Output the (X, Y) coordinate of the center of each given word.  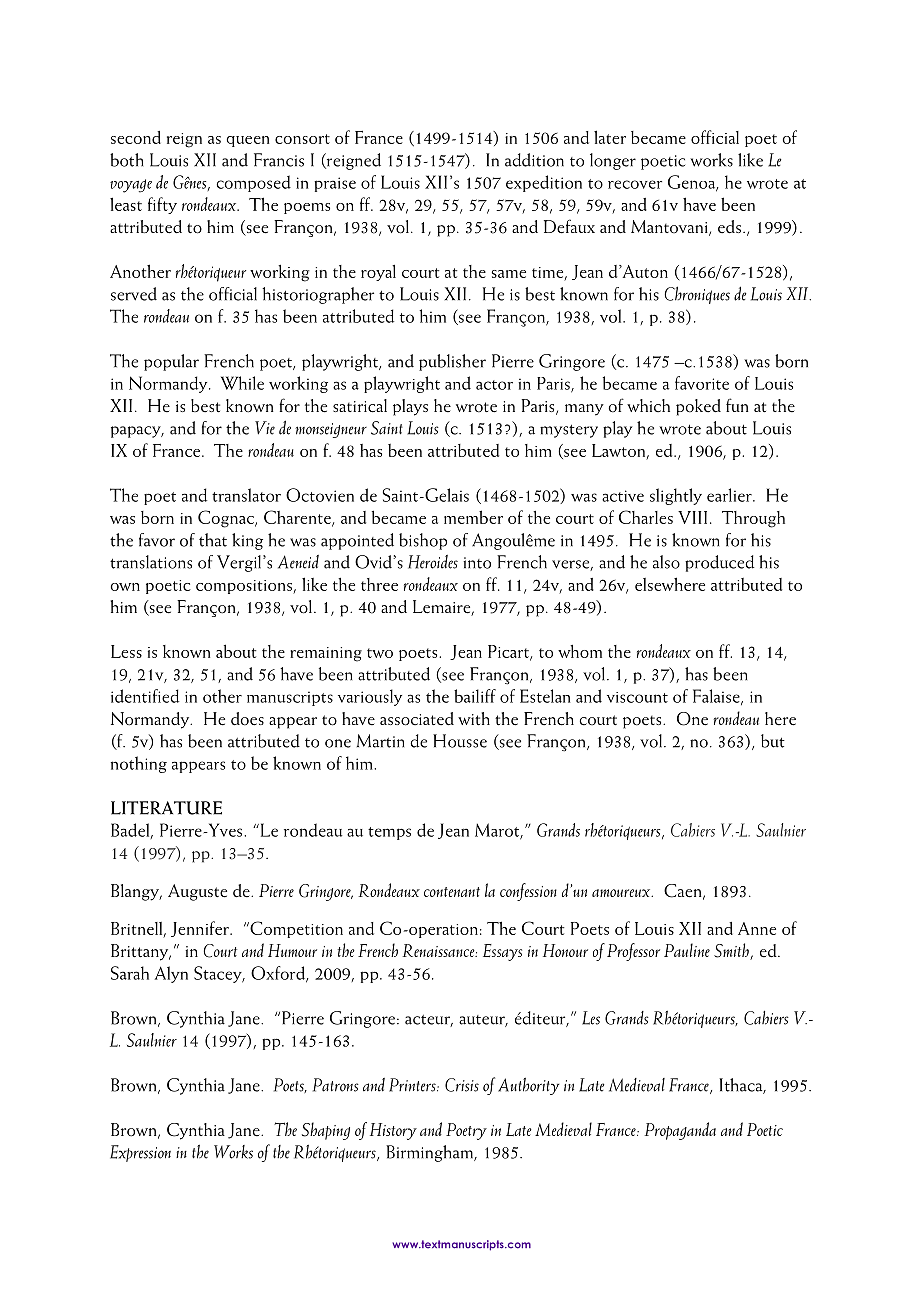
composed (253, 183)
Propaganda (680, 1131)
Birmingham (430, 1153)
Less (126, 651)
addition (534, 160)
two (380, 653)
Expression (140, 1153)
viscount (637, 697)
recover (635, 184)
